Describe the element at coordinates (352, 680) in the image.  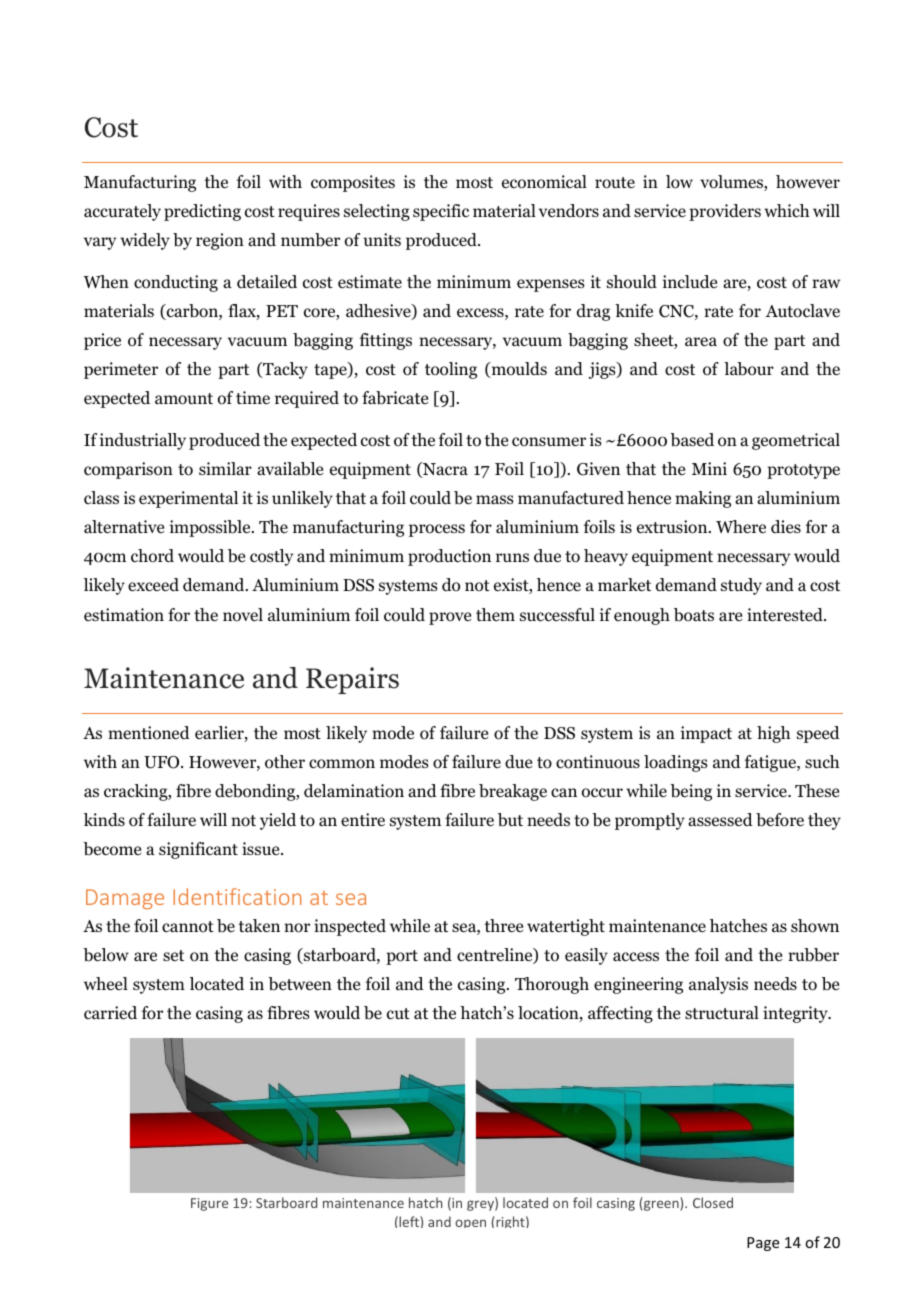
I see `Repairs` at that location.
